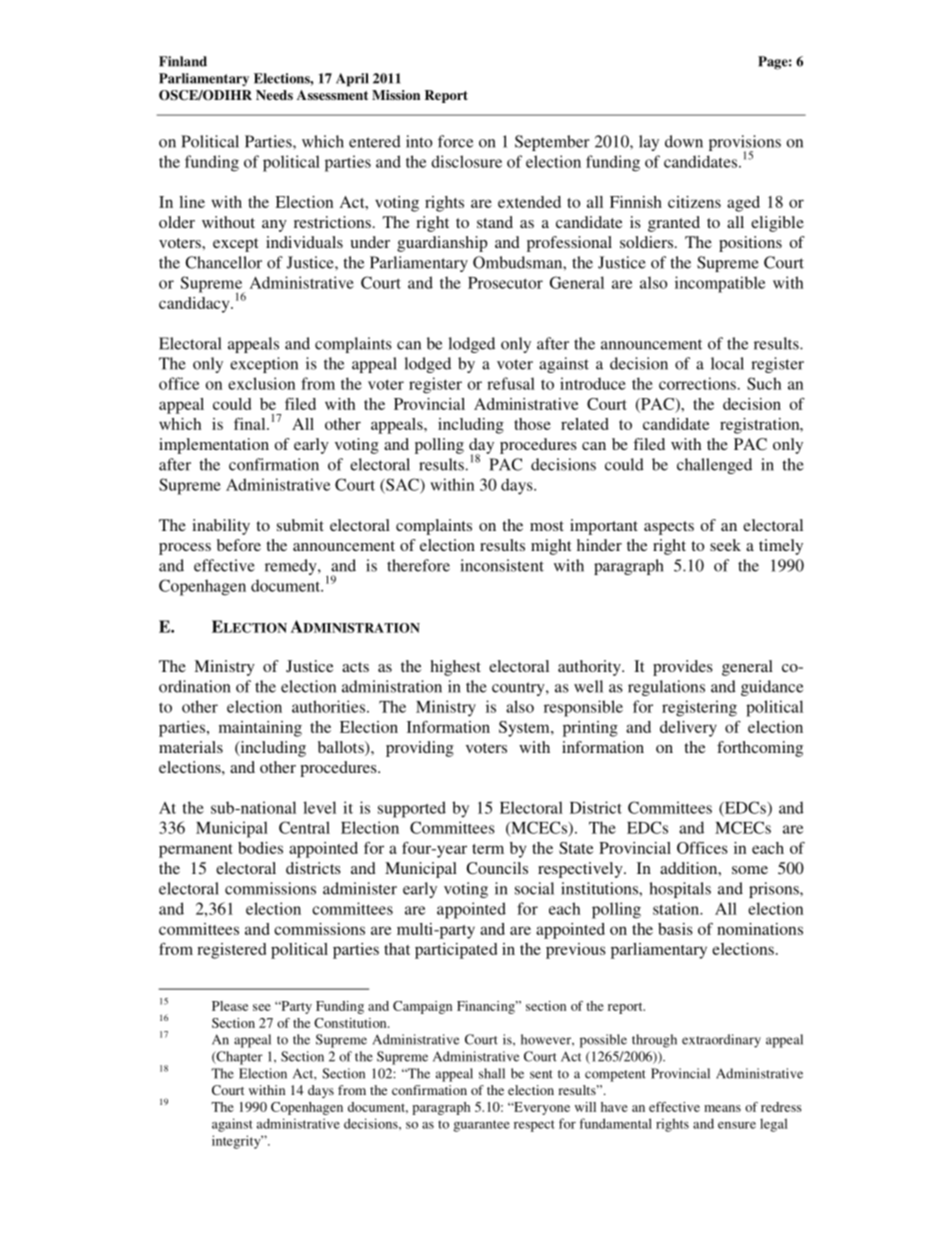 The height and width of the screenshot is (1233, 952). I want to click on Please, so click(230, 1006).
